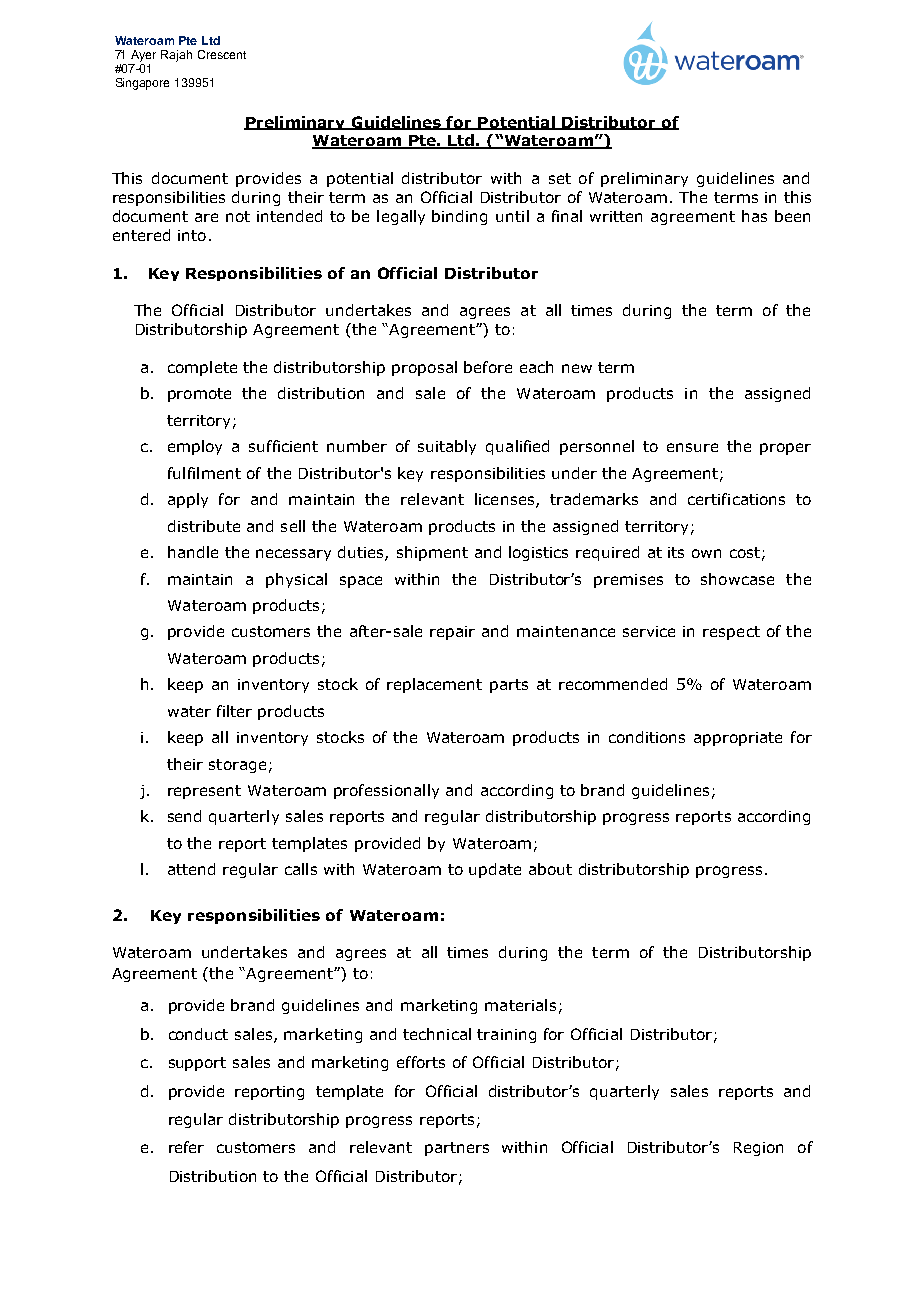 The height and width of the document is (1308, 924). I want to click on has, so click(754, 216).
